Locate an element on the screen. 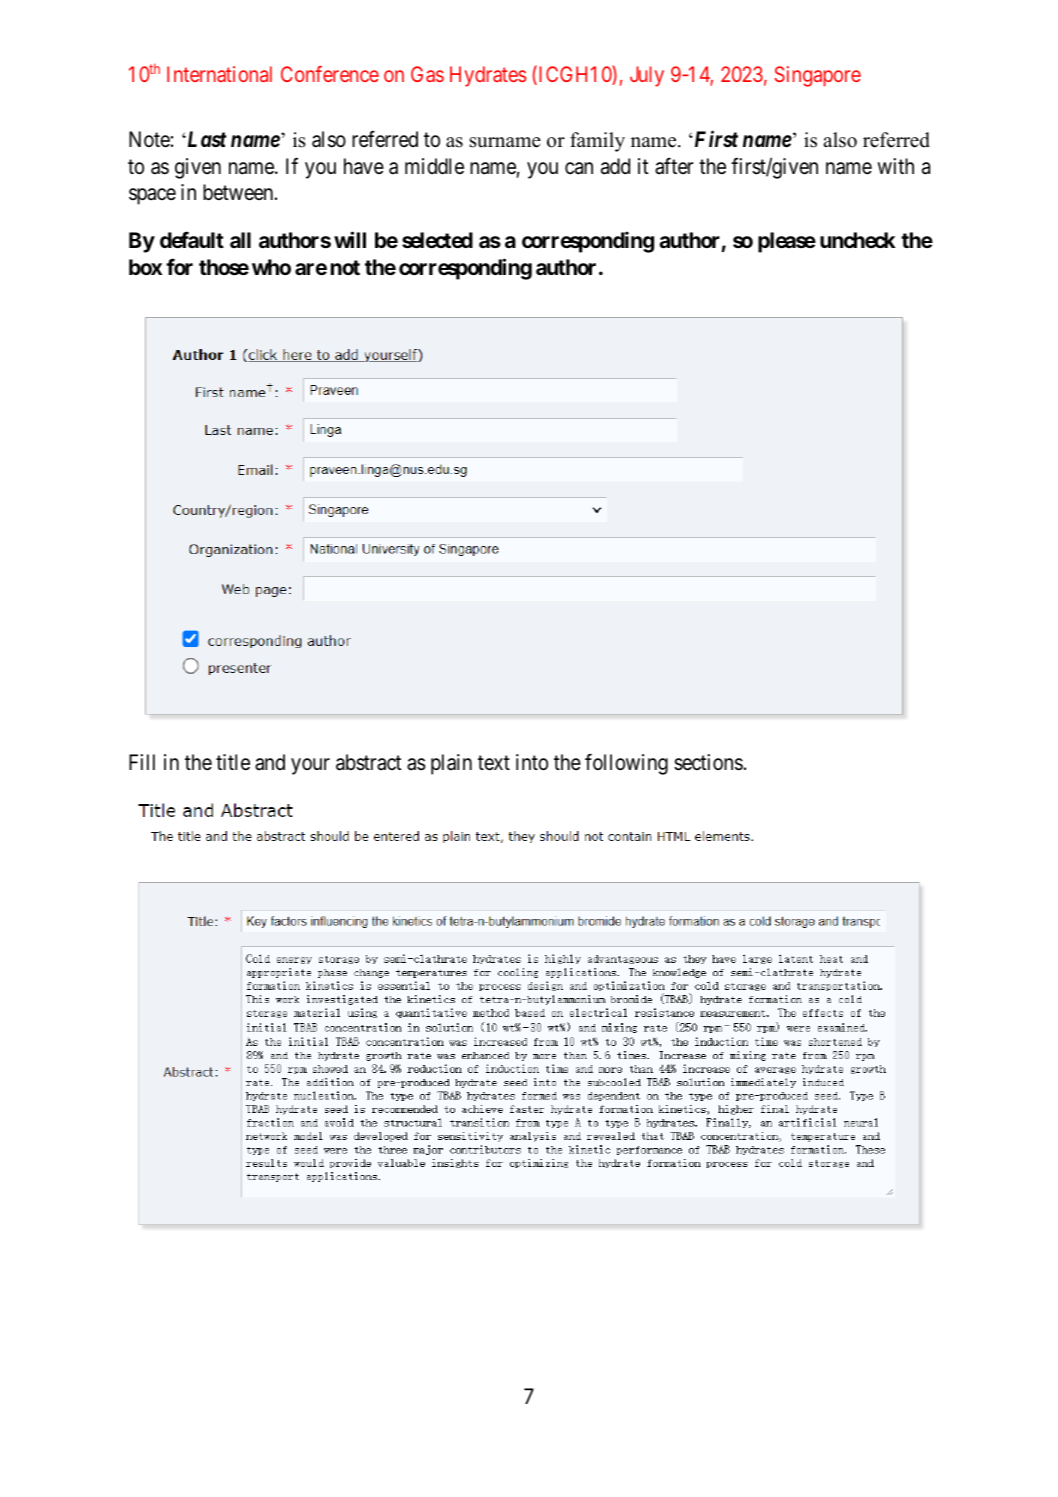  Hydrates is located at coordinates (488, 76).
